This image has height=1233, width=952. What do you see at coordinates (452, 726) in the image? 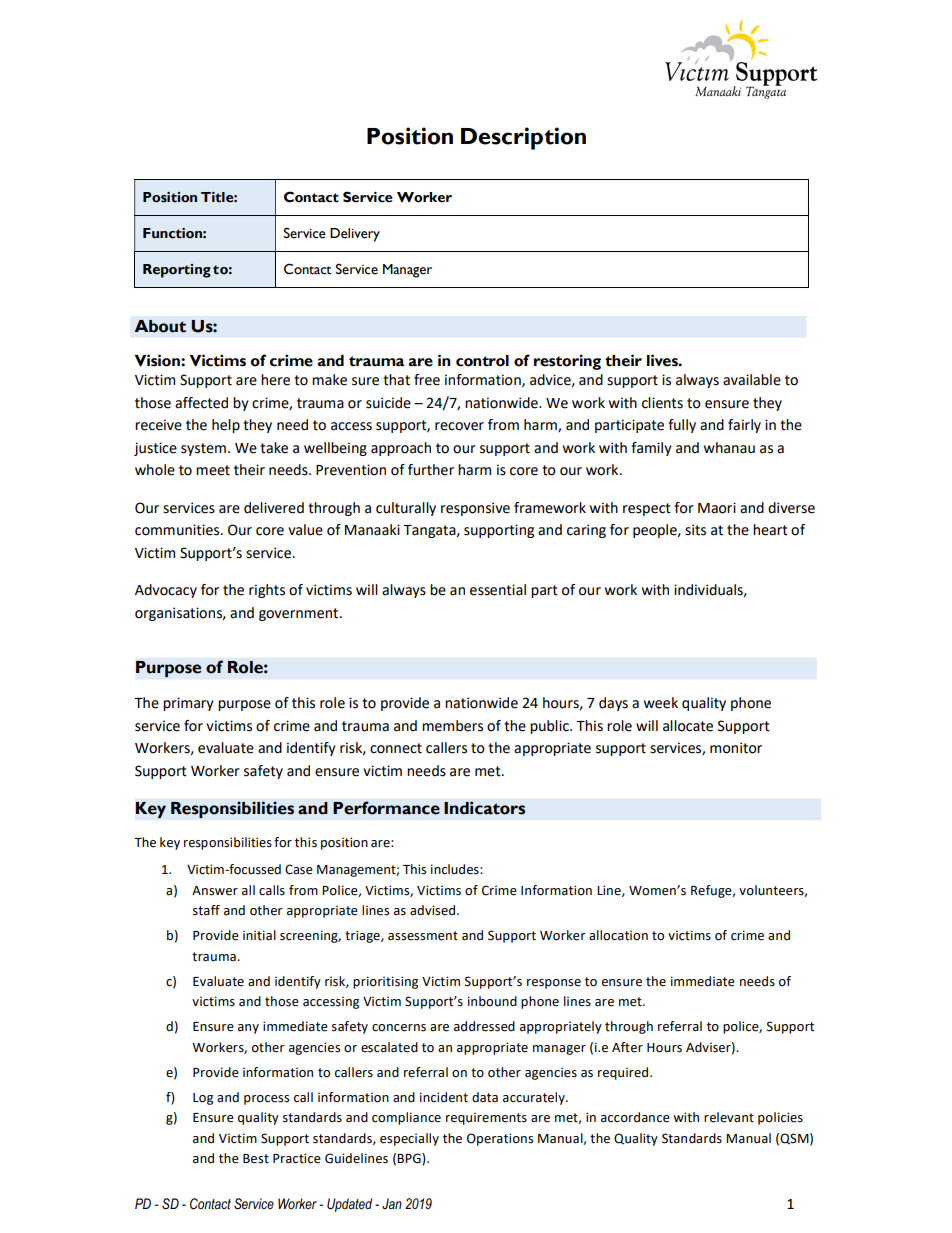
I see `members` at bounding box center [452, 726].
